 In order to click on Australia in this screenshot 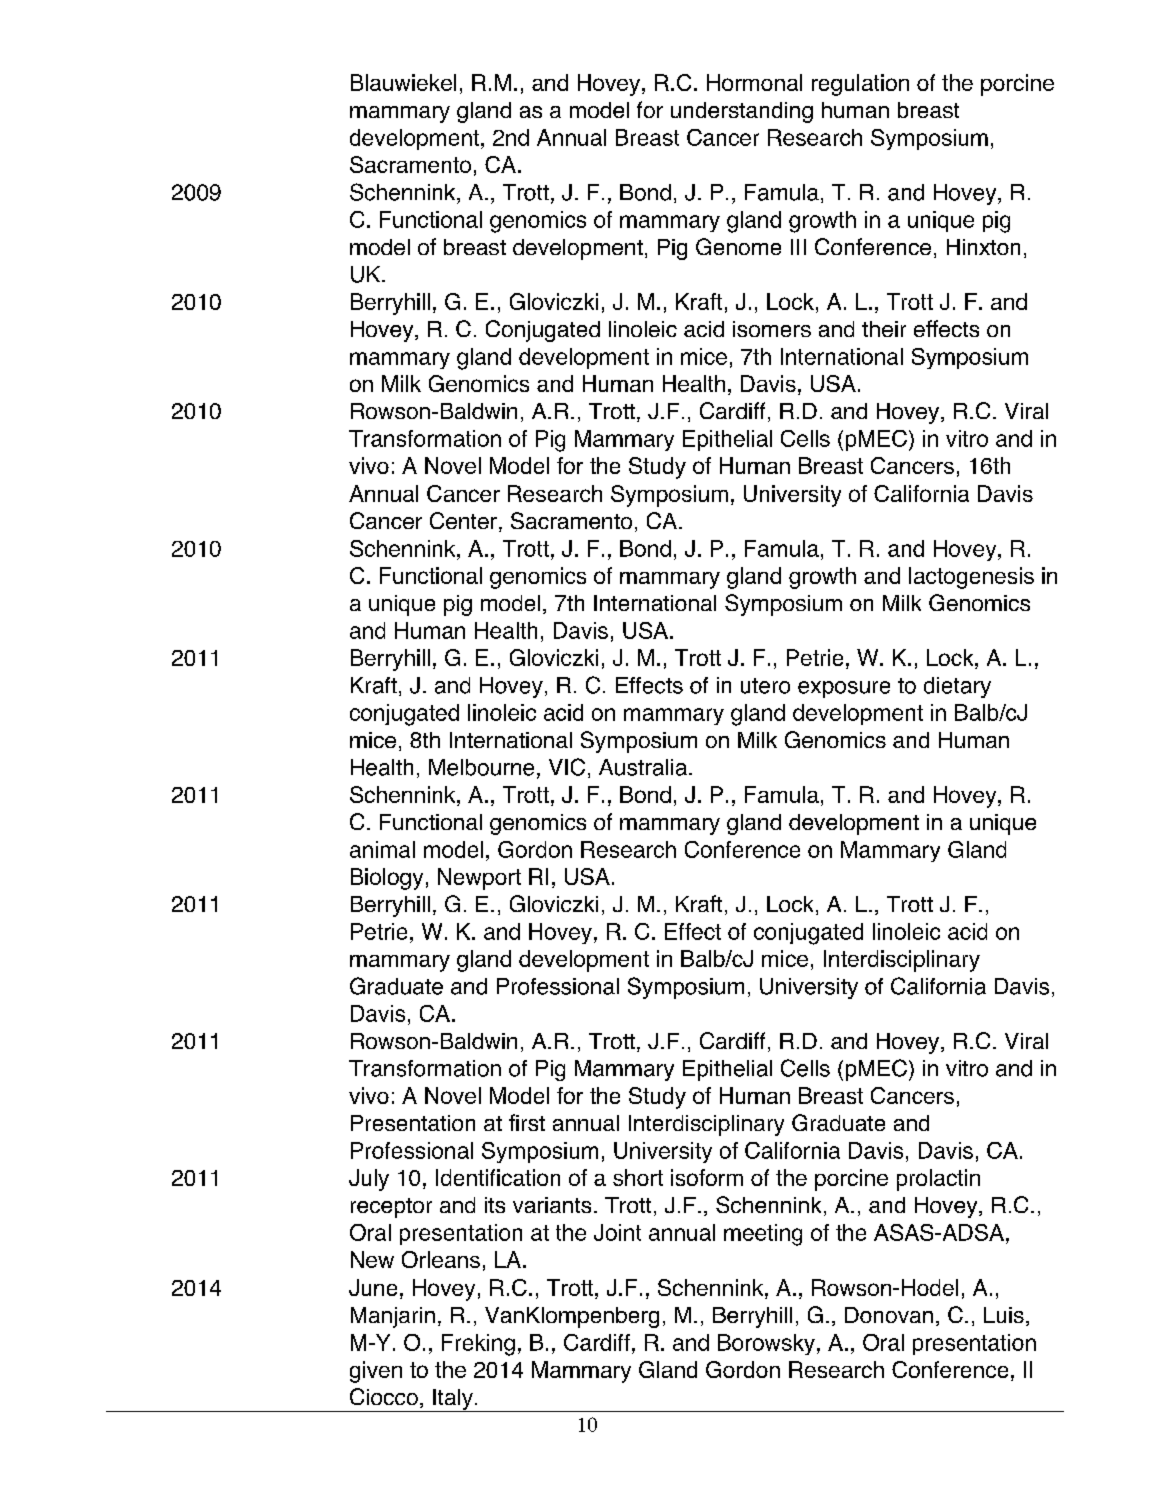, I will do `click(643, 767)`.
